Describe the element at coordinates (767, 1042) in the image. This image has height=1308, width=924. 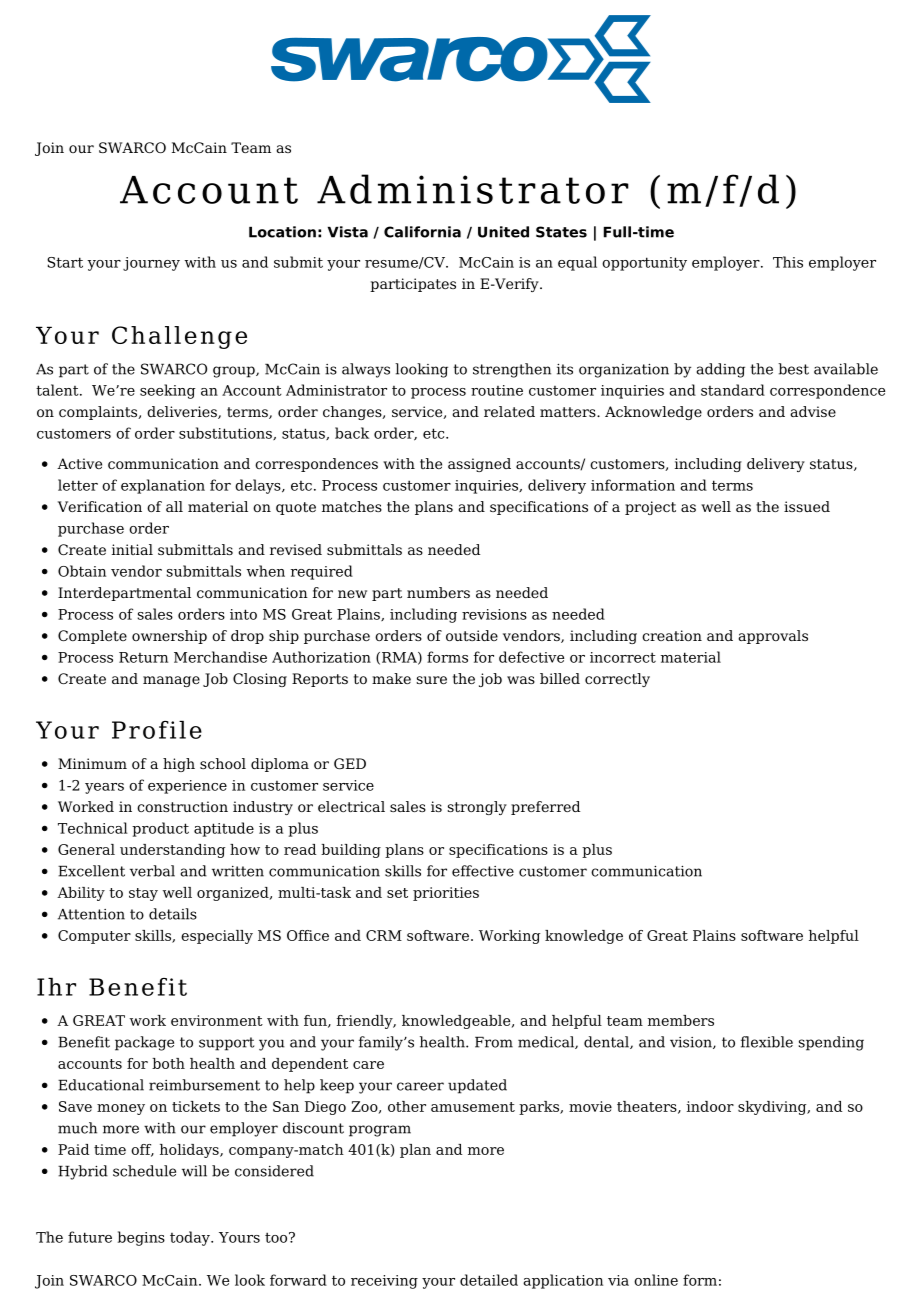
I see `flexible` at that location.
